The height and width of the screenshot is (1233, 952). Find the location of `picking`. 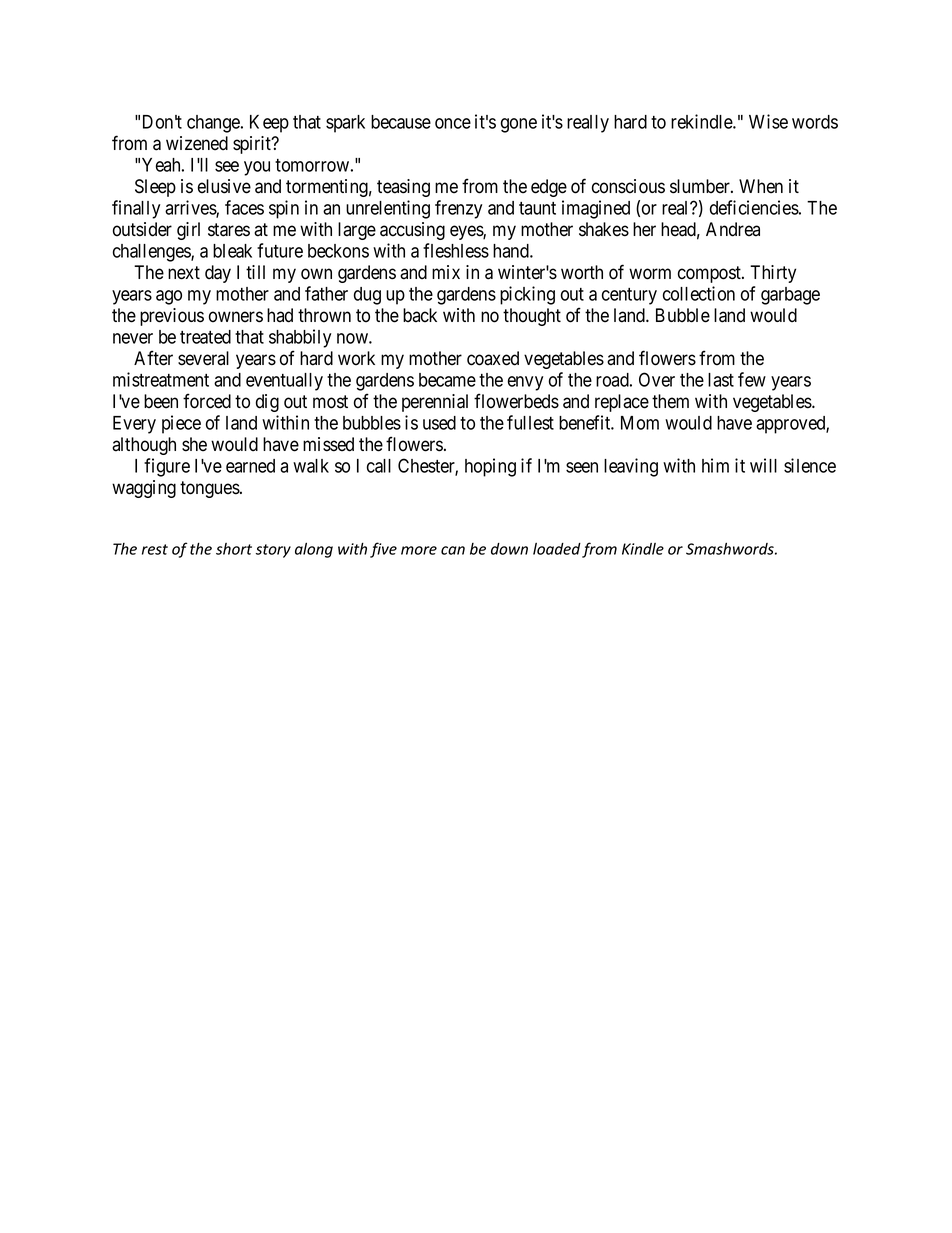

picking is located at coordinates (527, 295).
